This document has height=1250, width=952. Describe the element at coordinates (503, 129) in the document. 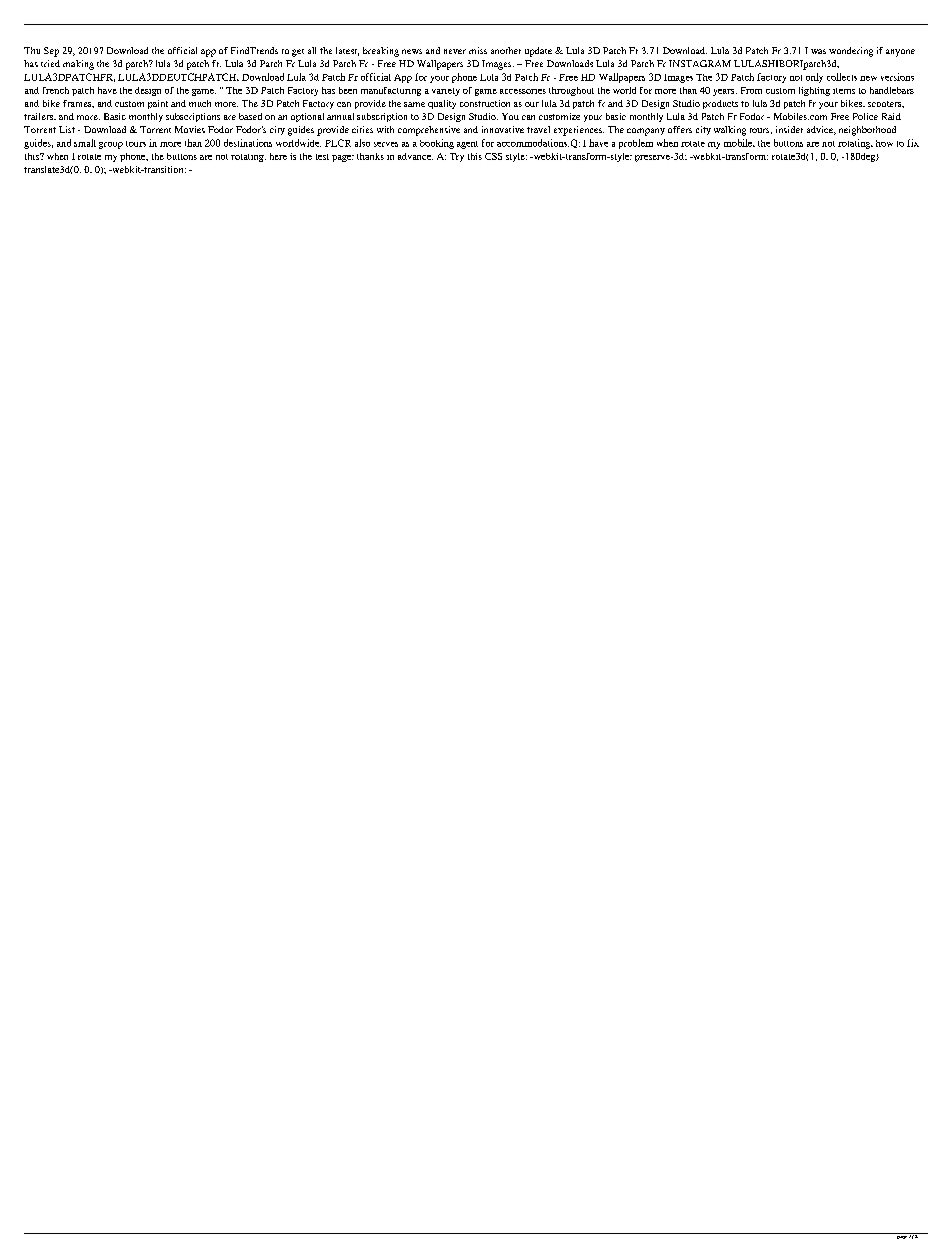

I see `innovative` at that location.
